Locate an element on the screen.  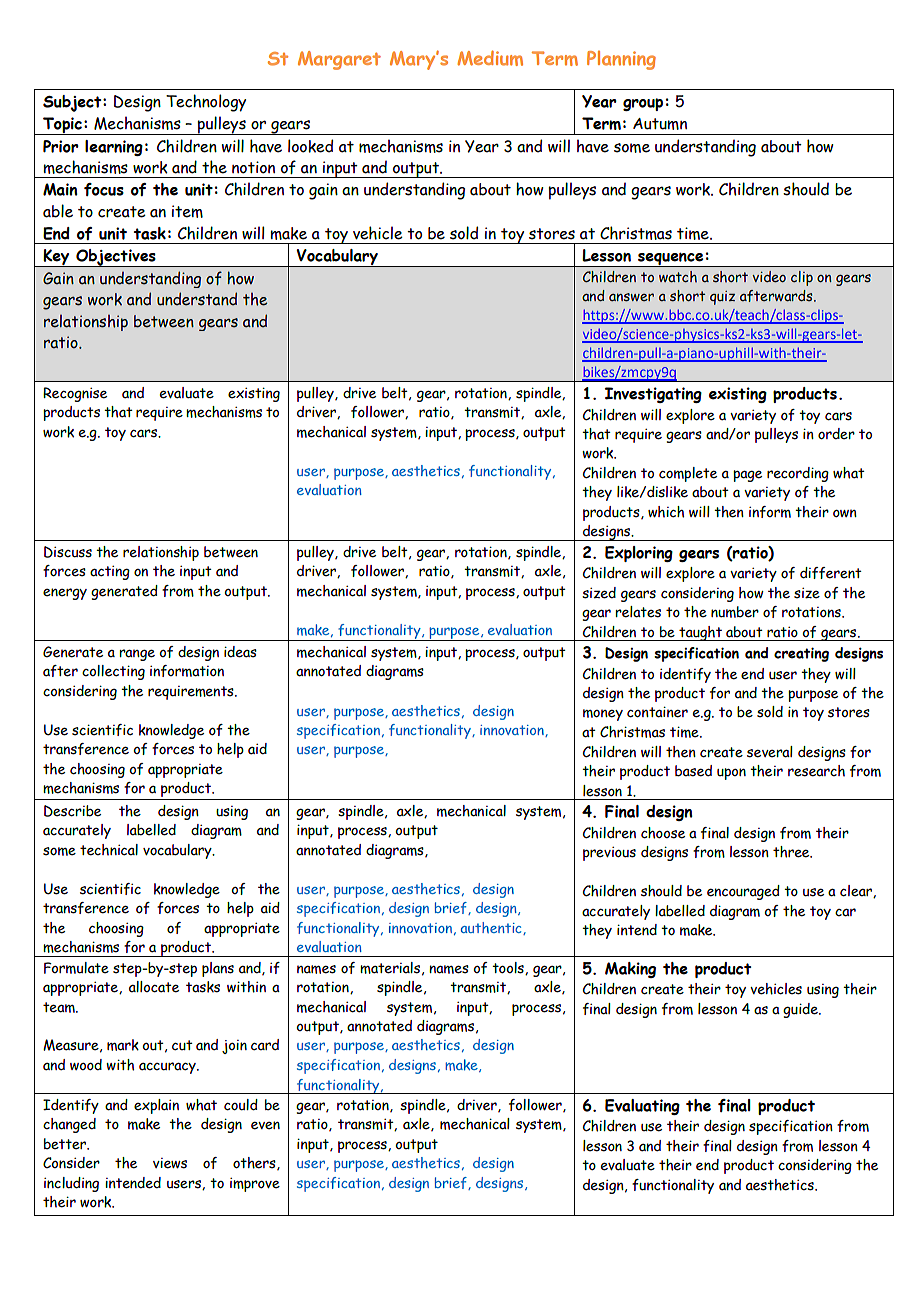
encouraged is located at coordinates (743, 892).
